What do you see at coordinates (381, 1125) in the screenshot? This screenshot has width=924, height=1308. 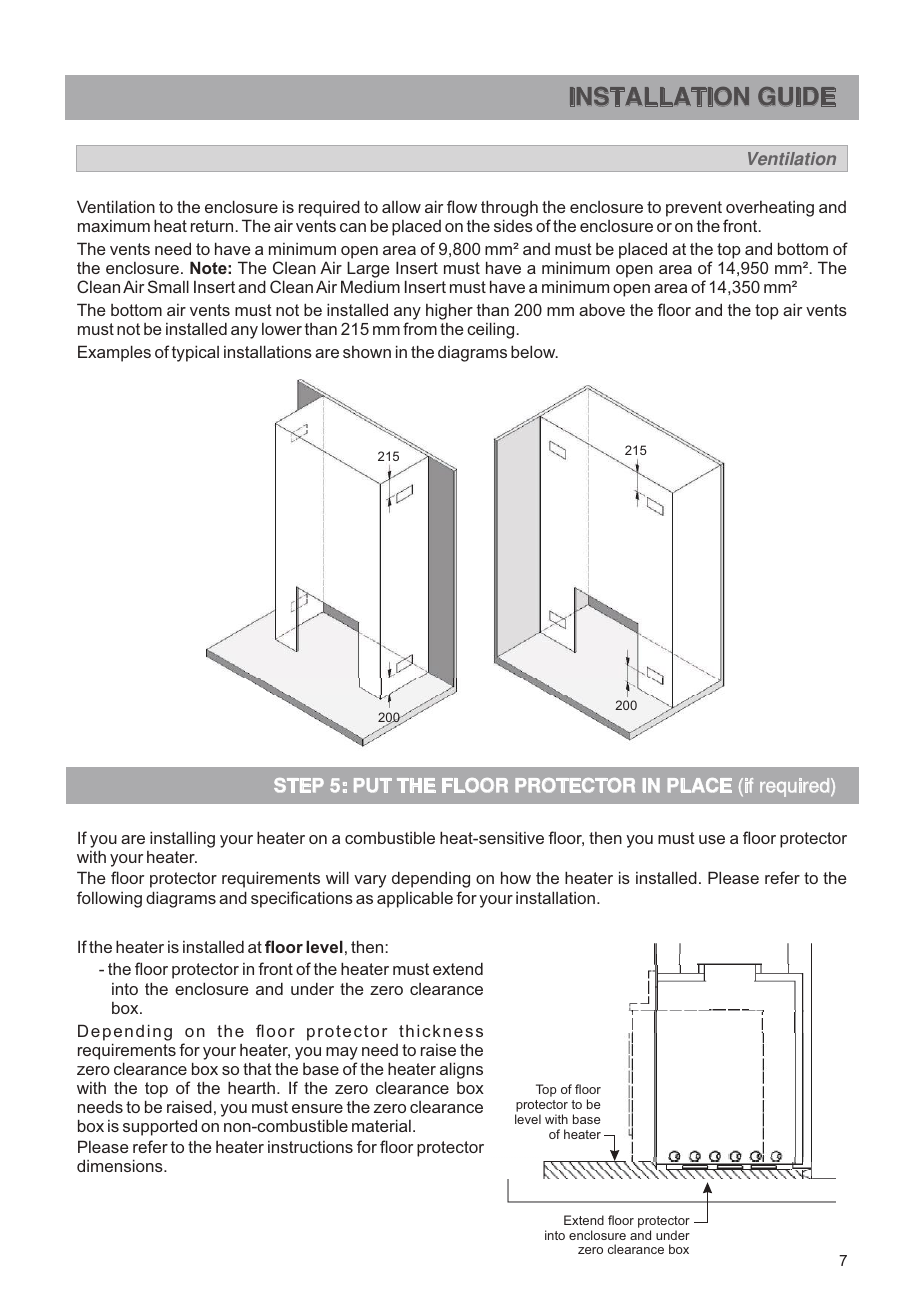 I see `material` at bounding box center [381, 1125].
